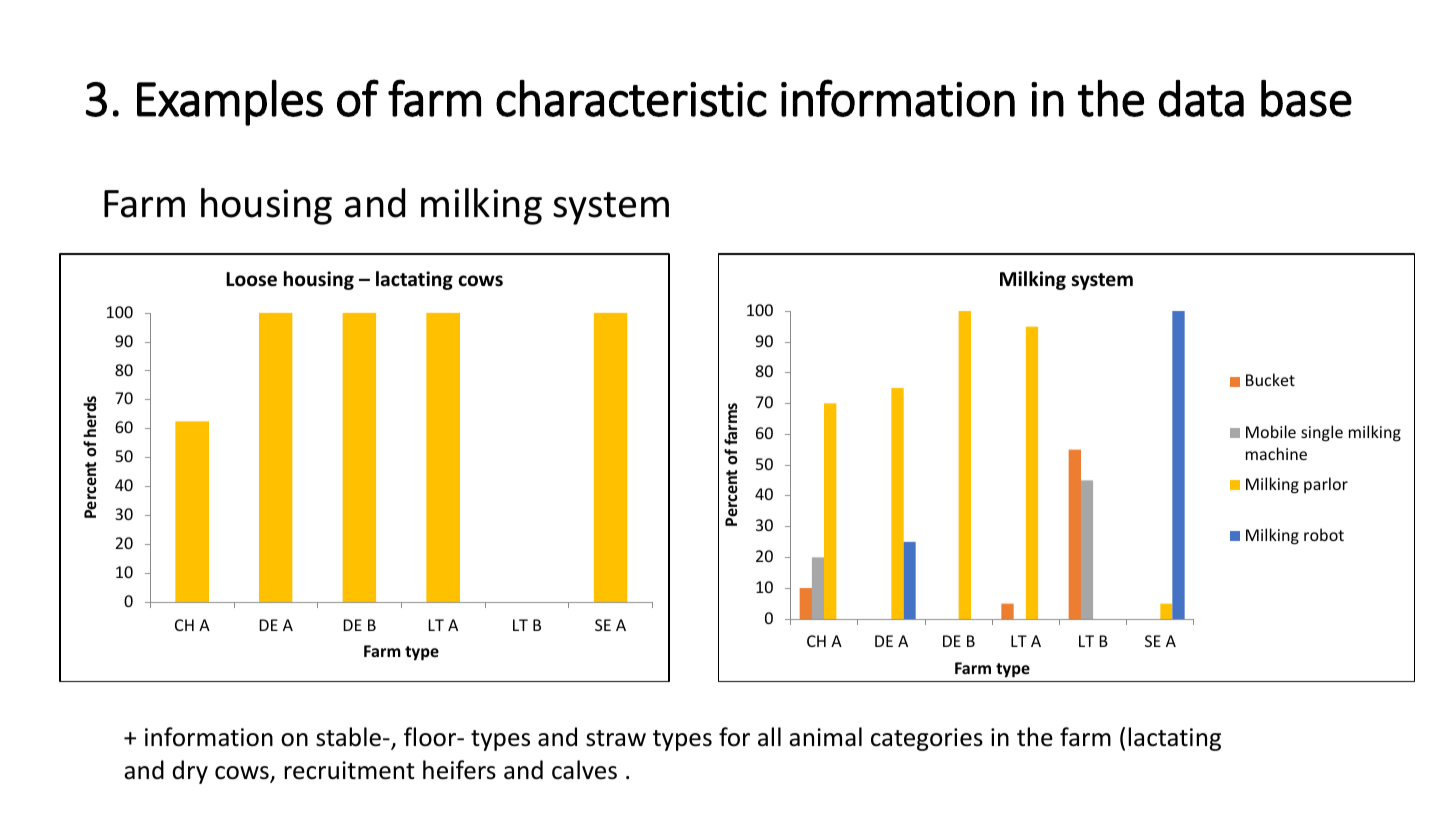 The width and height of the page is (1456, 819). What do you see at coordinates (1271, 431) in the page?
I see `Mobile` at bounding box center [1271, 431].
